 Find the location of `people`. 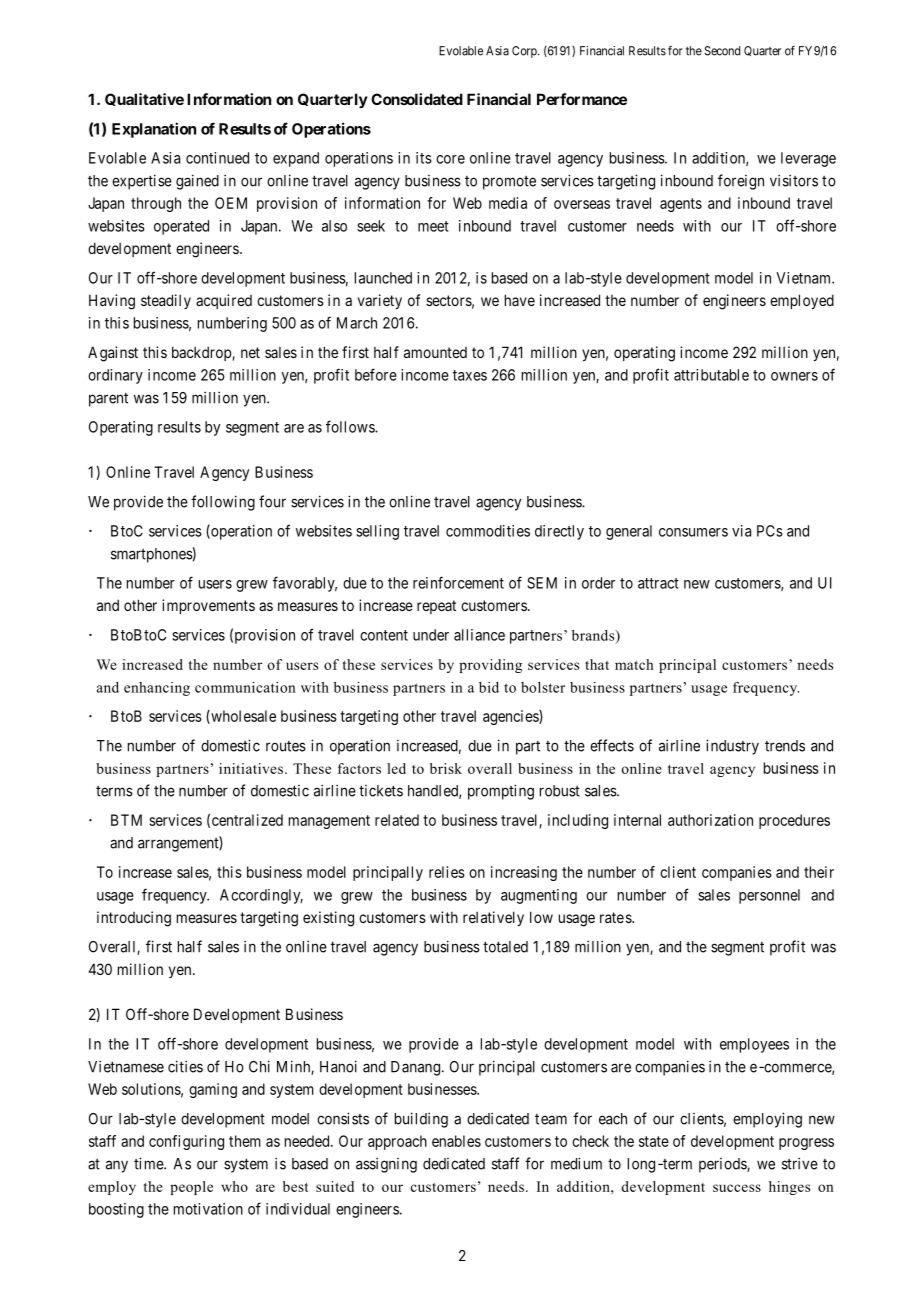

people is located at coordinates (191, 1188).
